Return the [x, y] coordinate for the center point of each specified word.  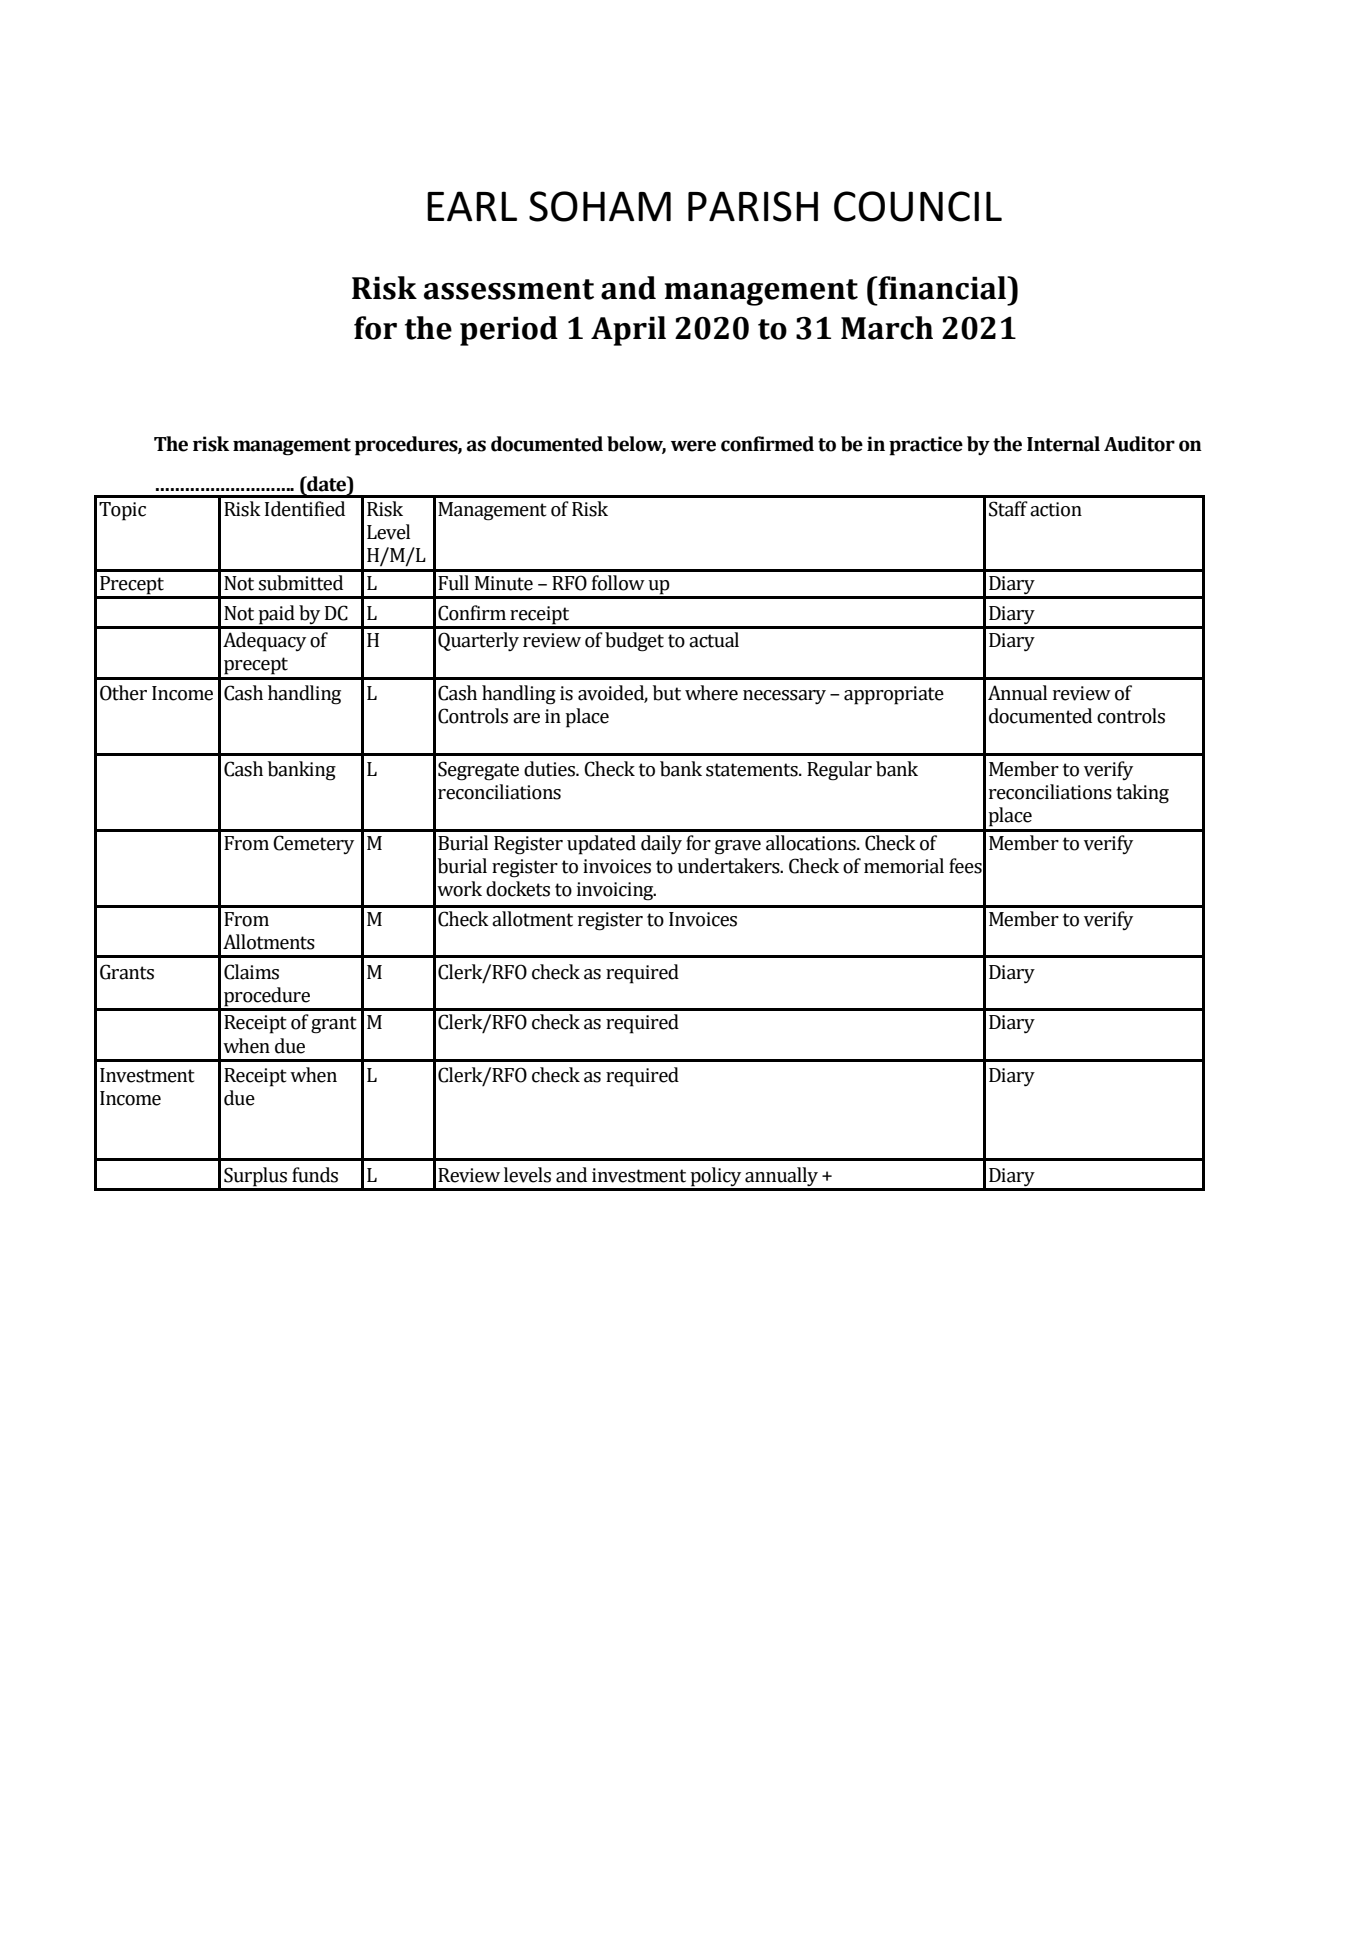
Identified [305, 509]
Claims [251, 972]
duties [550, 769]
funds [315, 1175]
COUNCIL [918, 206]
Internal [1063, 444]
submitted [301, 583]
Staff [1008, 509]
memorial [904, 866]
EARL [472, 206]
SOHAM [600, 206]
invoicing [616, 891]
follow [618, 583]
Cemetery [313, 844]
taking [1142, 794]
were [693, 446]
